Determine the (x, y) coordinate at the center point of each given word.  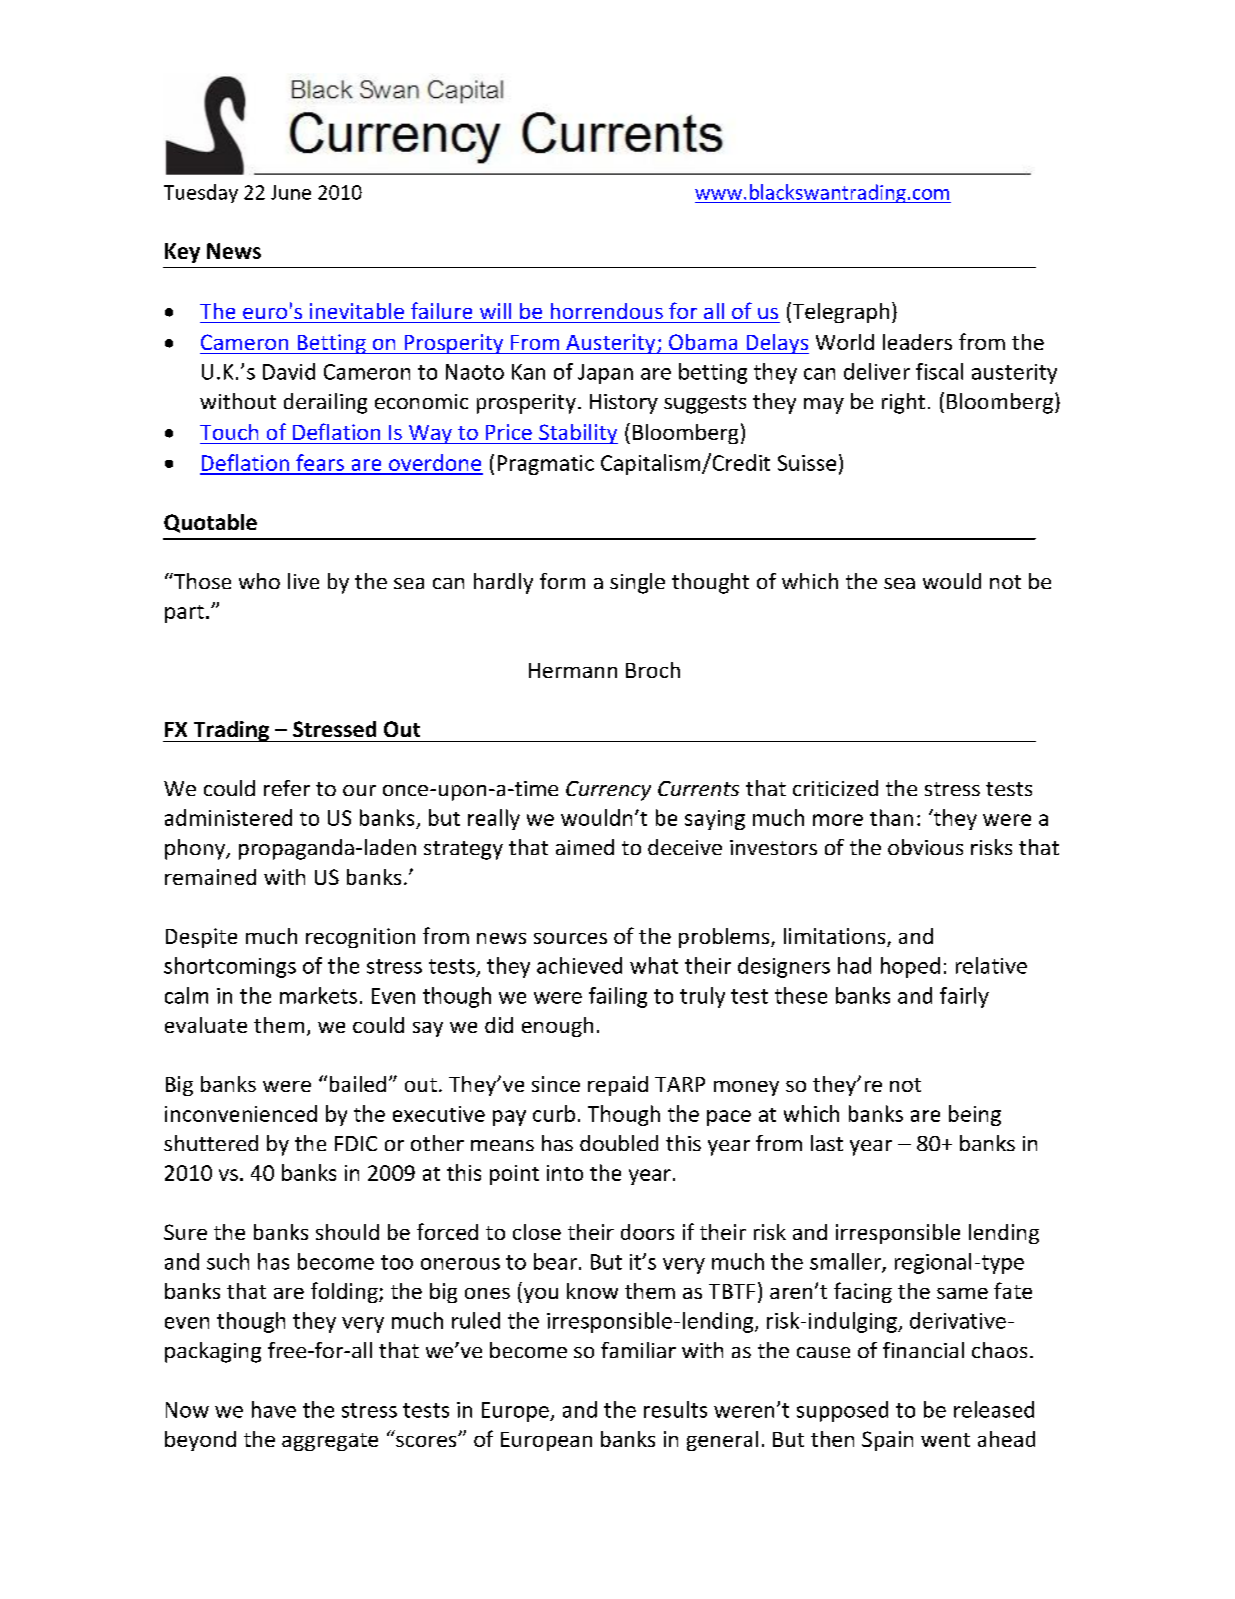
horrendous (607, 311)
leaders (917, 342)
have (274, 1409)
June (291, 192)
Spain (887, 1441)
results (675, 1409)
